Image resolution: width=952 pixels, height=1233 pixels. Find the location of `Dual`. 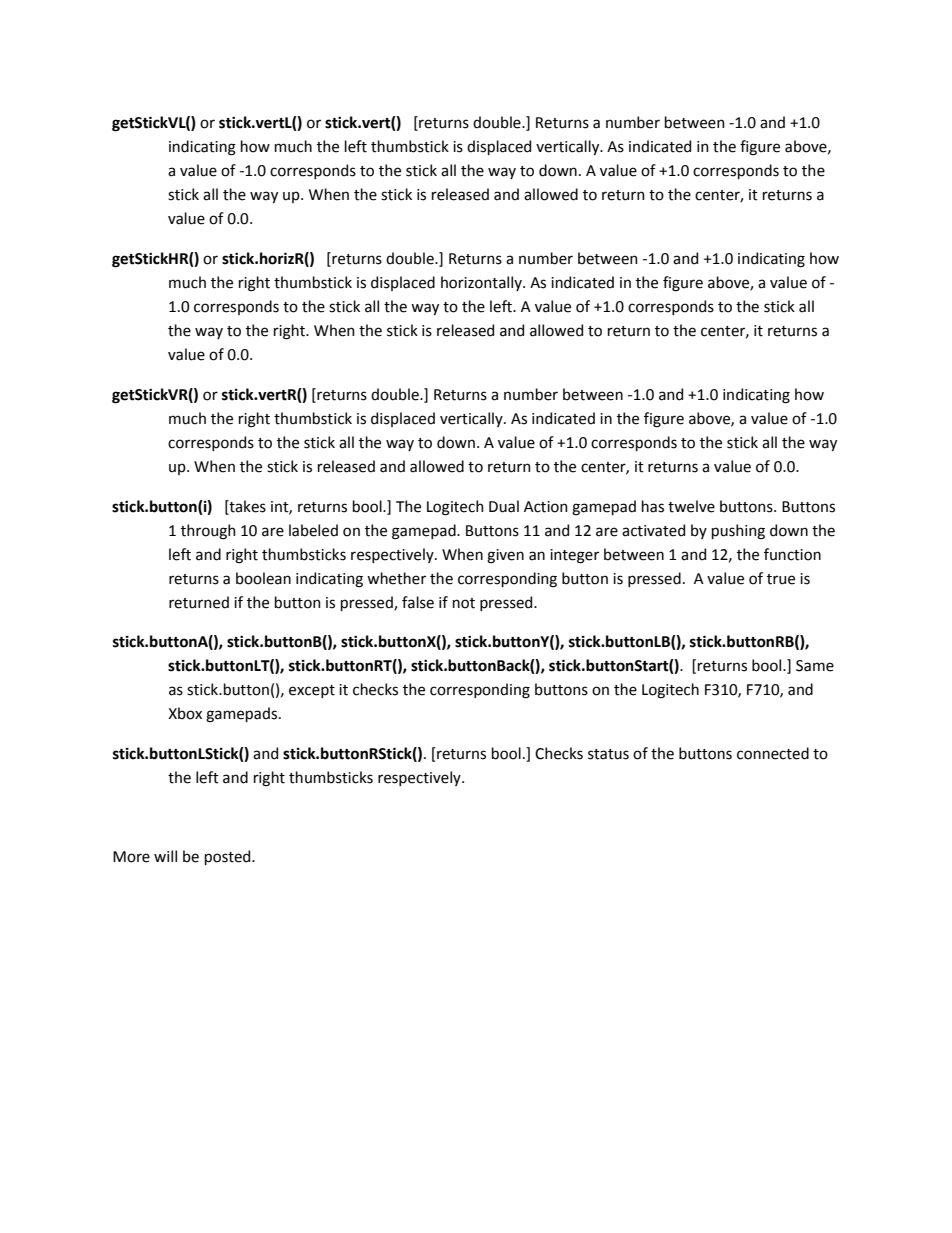

Dual is located at coordinates (504, 506).
